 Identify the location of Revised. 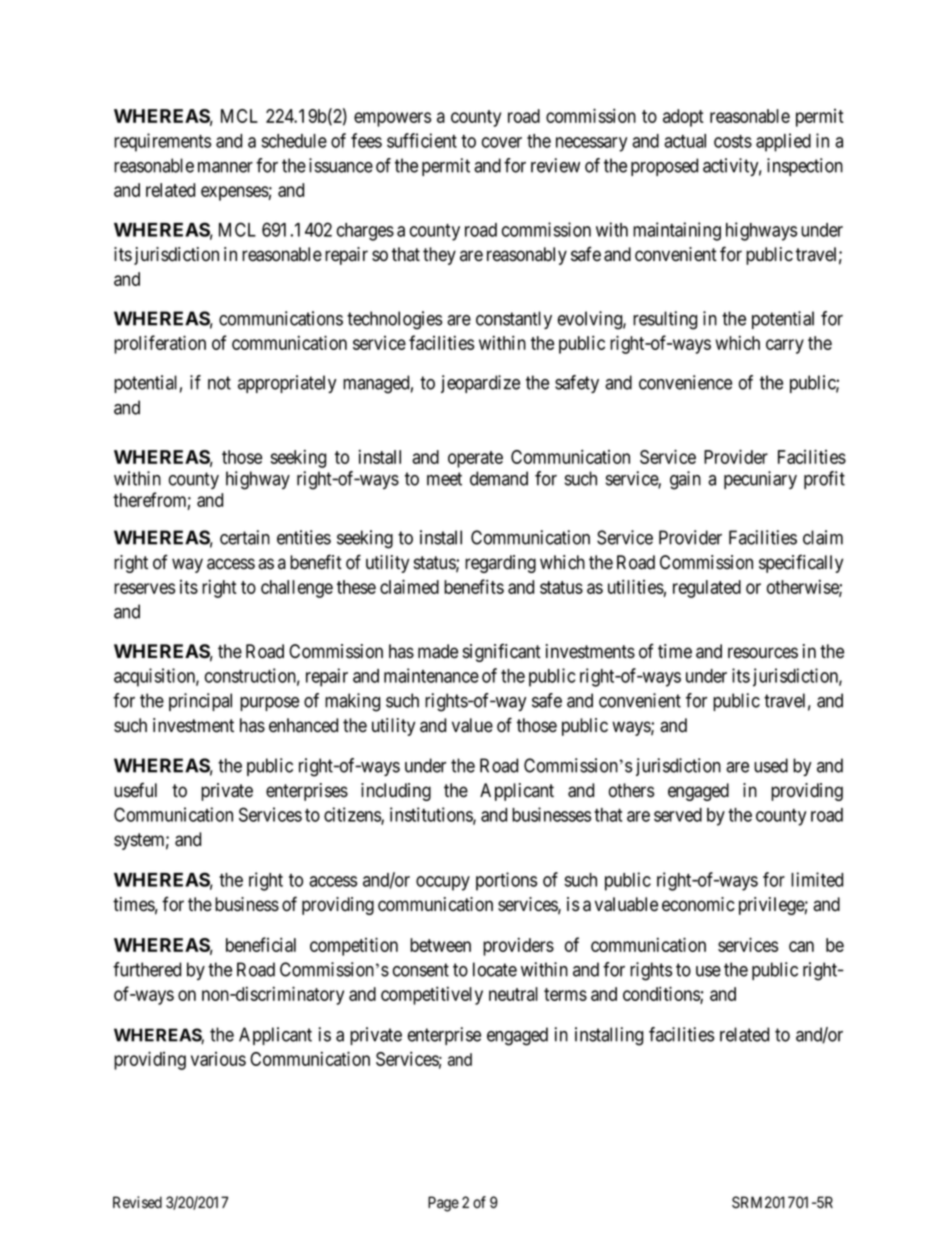
(137, 1202).
